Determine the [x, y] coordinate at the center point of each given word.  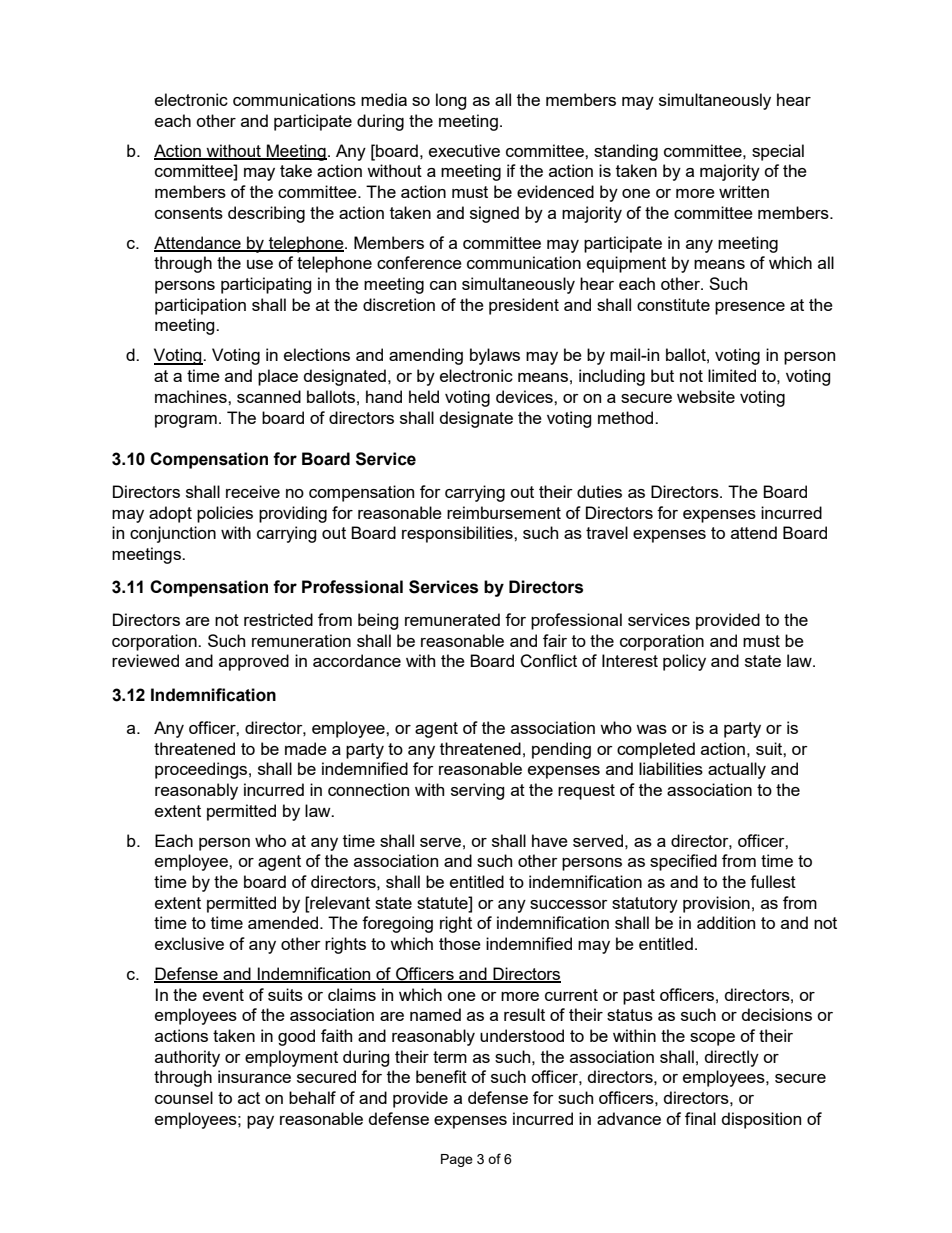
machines [192, 396]
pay [260, 1122]
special [778, 152]
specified [683, 862]
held [424, 396]
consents [189, 213]
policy [684, 662]
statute [443, 902]
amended [284, 922]
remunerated [452, 619]
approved [254, 662]
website [706, 396]
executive [464, 150]
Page [457, 1160]
